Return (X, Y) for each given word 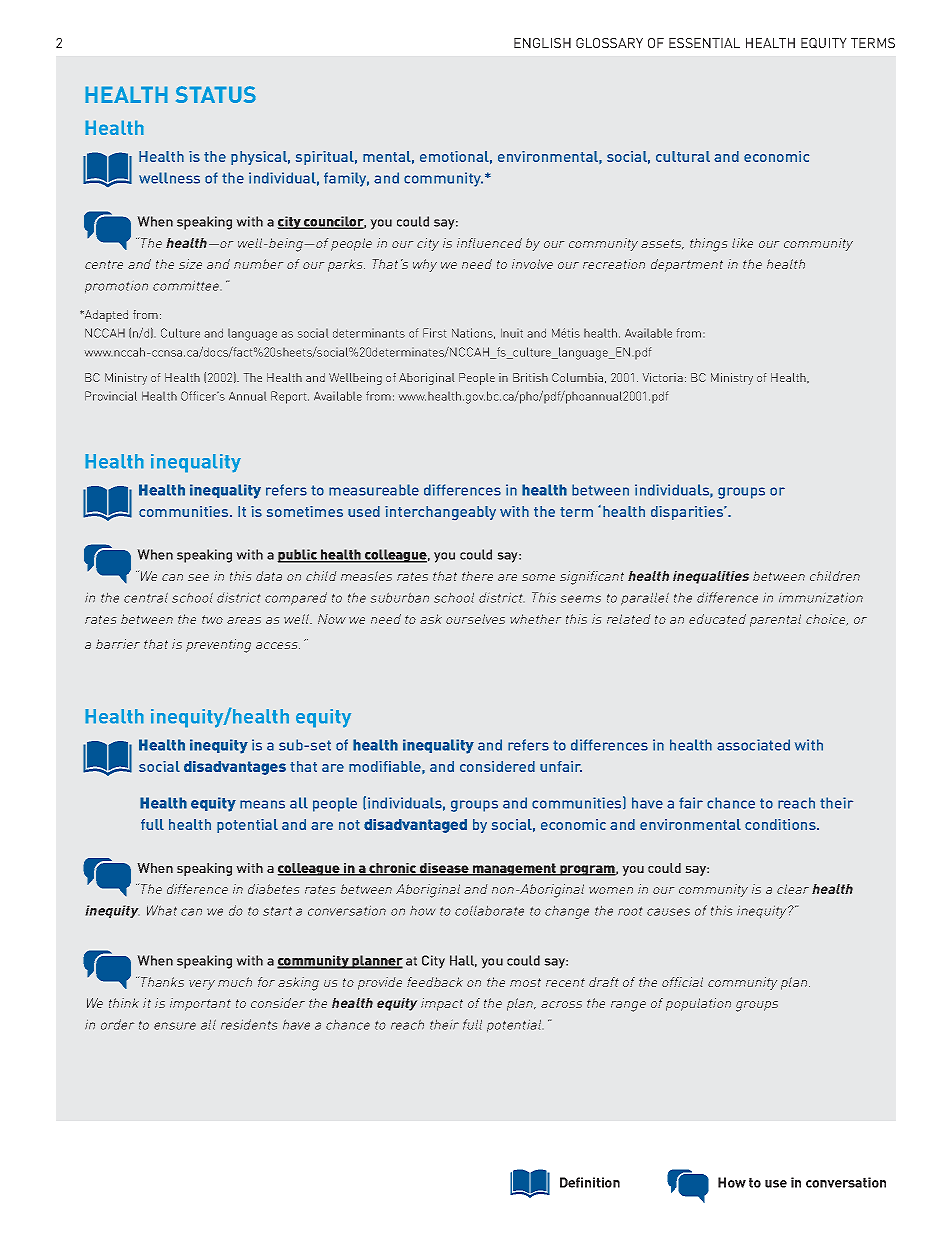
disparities (688, 513)
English (542, 43)
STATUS (216, 94)
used (364, 511)
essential (704, 43)
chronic (393, 869)
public (298, 556)
